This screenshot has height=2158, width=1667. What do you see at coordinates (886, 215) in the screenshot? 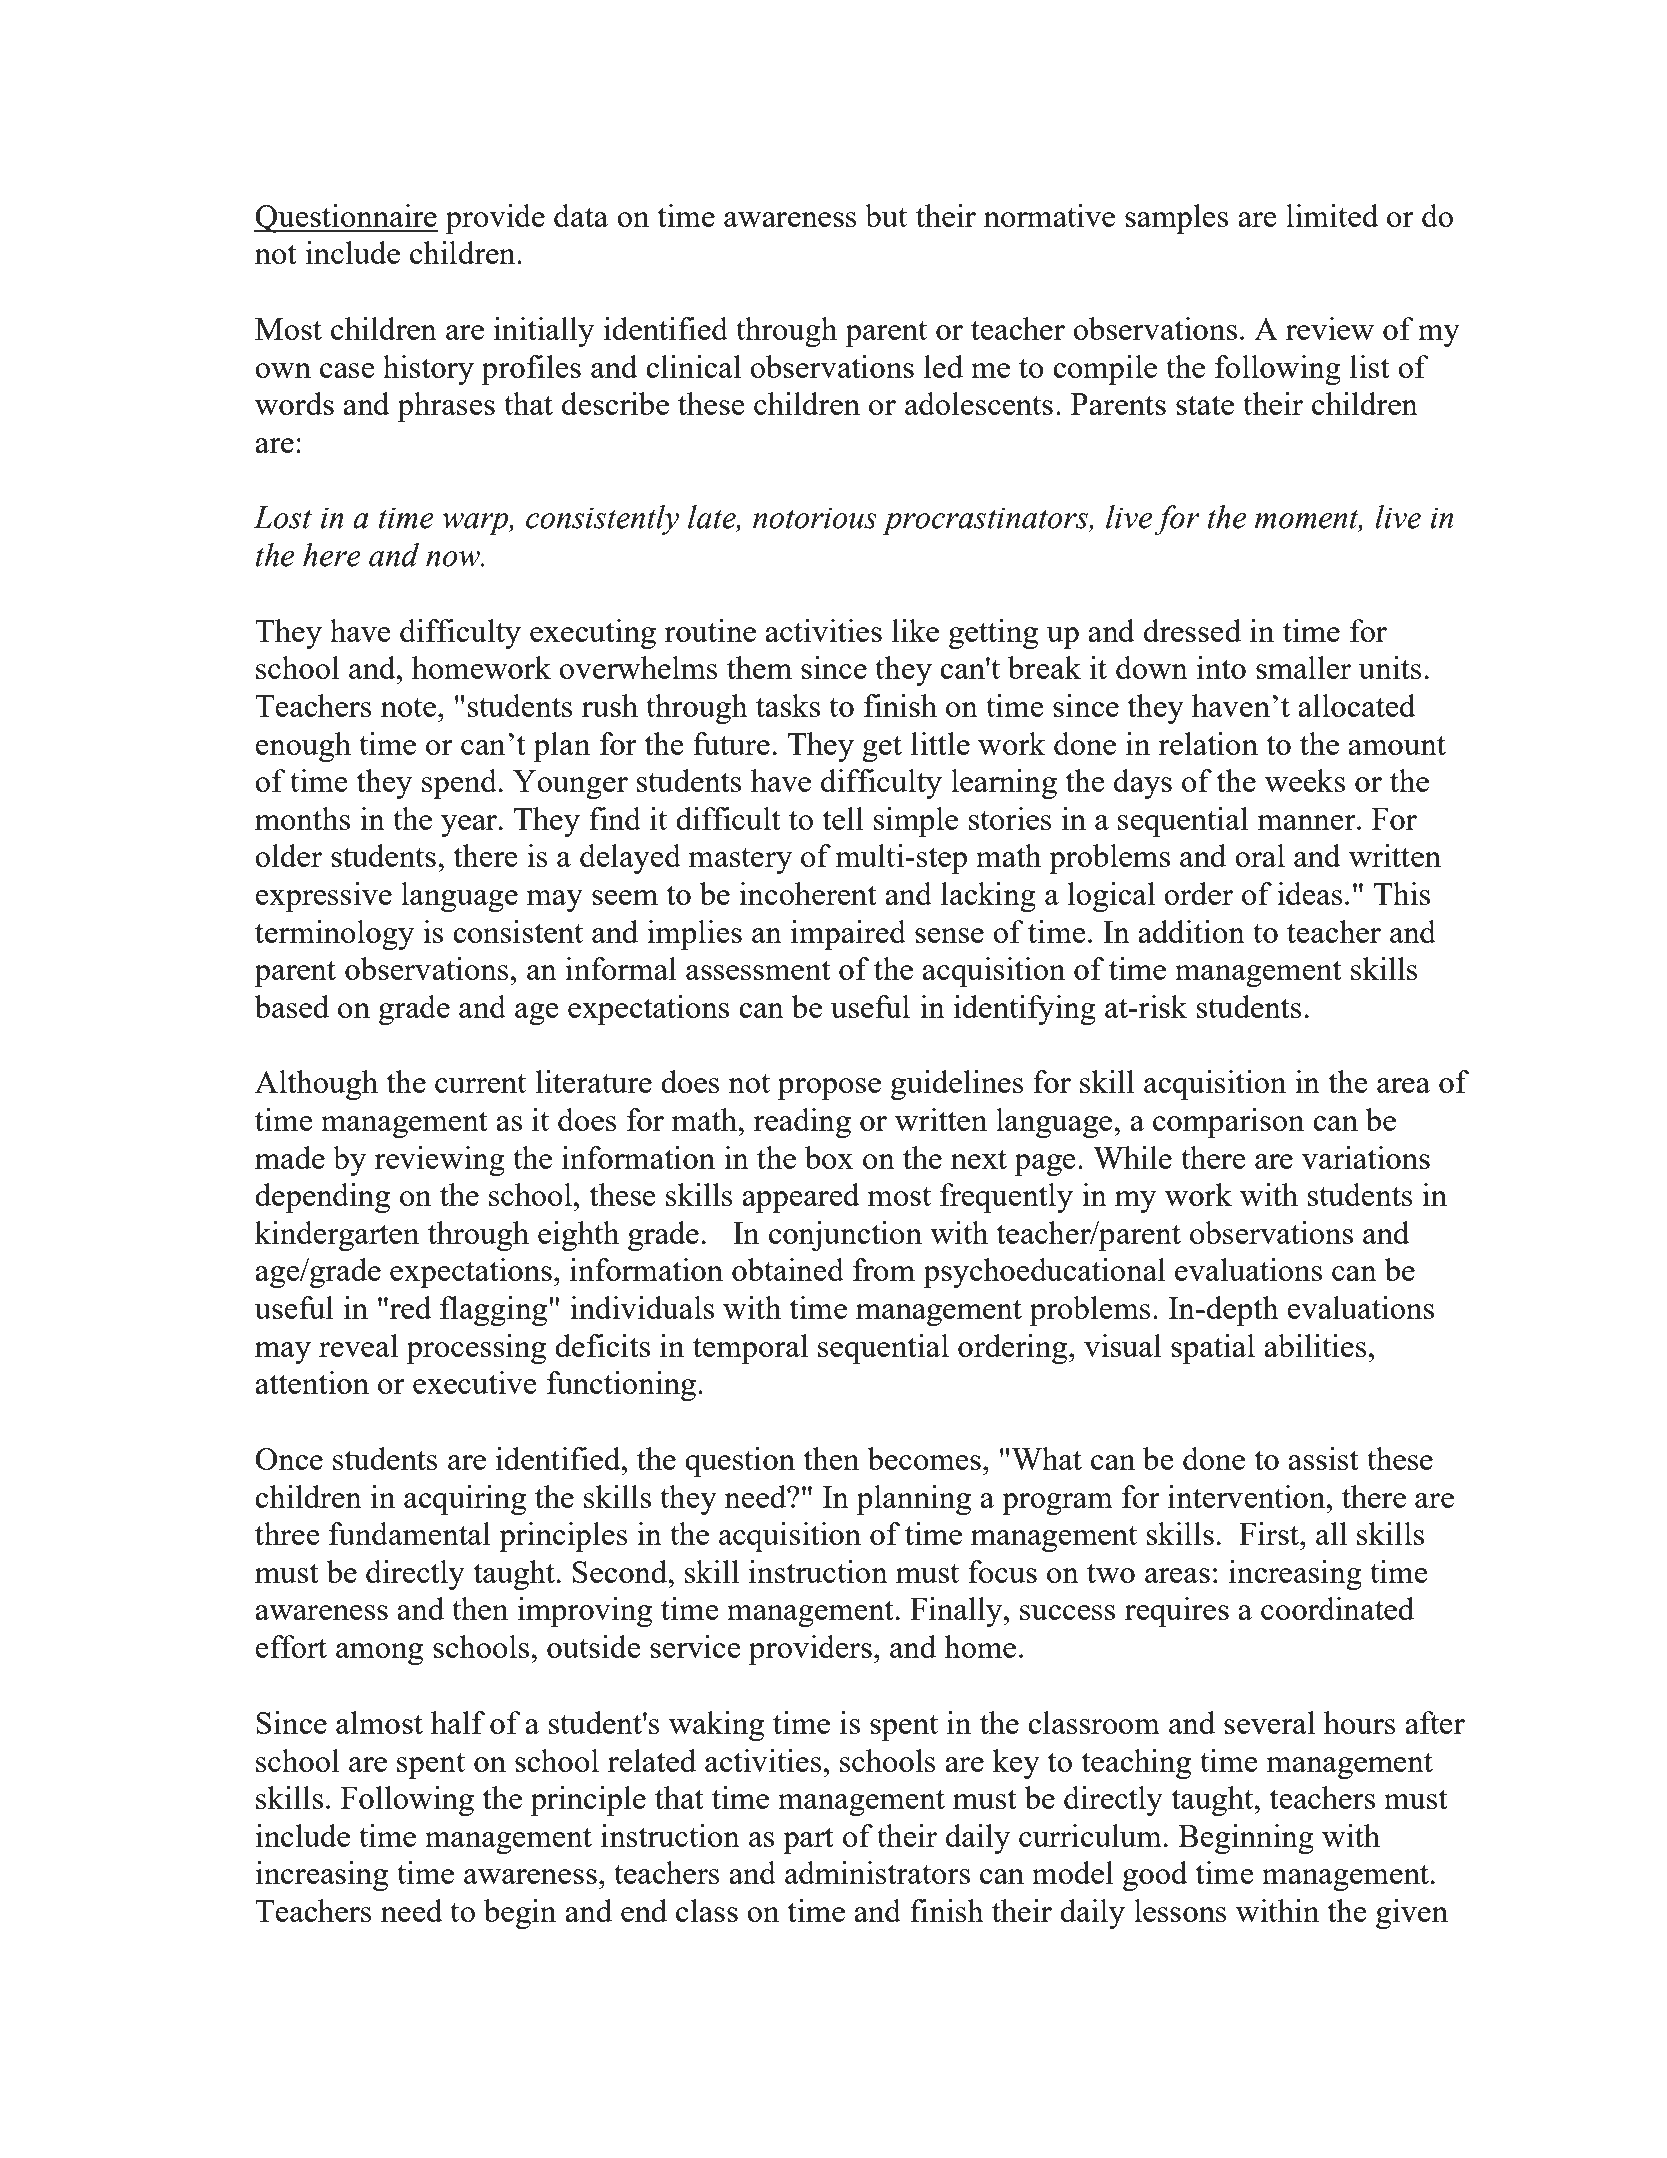
I see `but` at bounding box center [886, 215].
